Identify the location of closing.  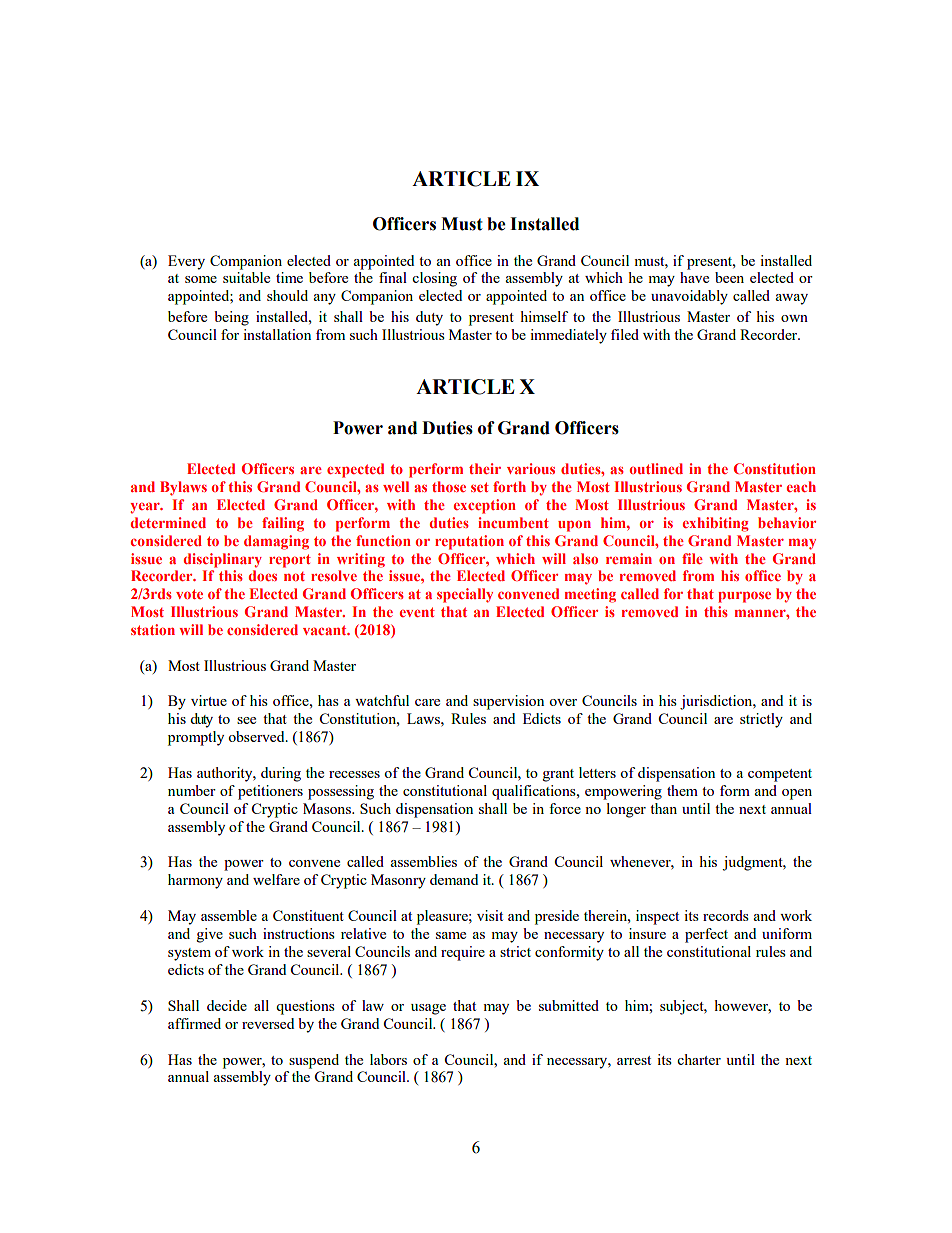
(434, 279).
